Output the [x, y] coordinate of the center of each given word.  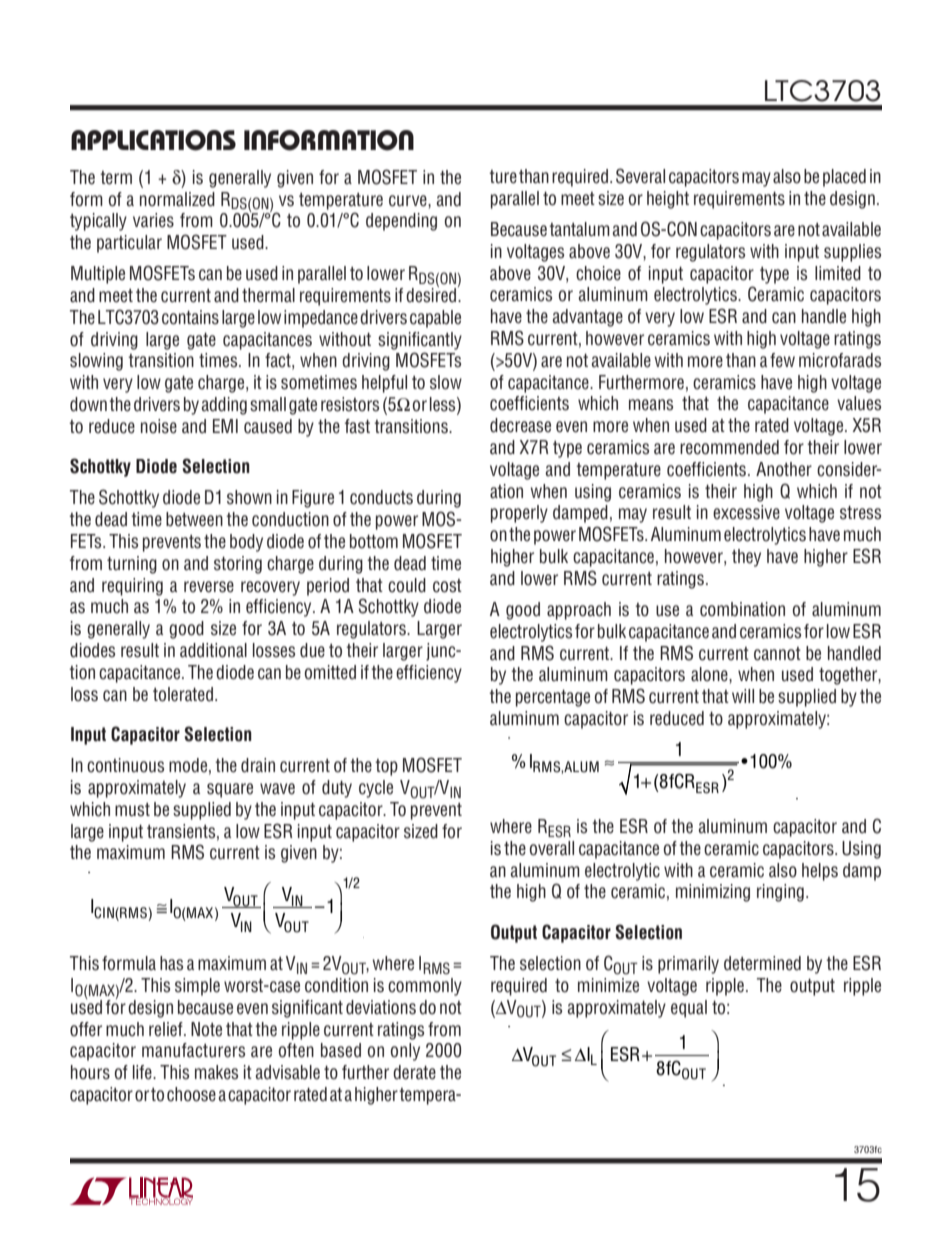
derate [414, 1072]
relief [167, 1029]
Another [784, 469]
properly [519, 514]
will [743, 696]
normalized [177, 199]
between [194, 519]
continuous [125, 765]
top [386, 767]
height [668, 200]
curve [409, 201]
